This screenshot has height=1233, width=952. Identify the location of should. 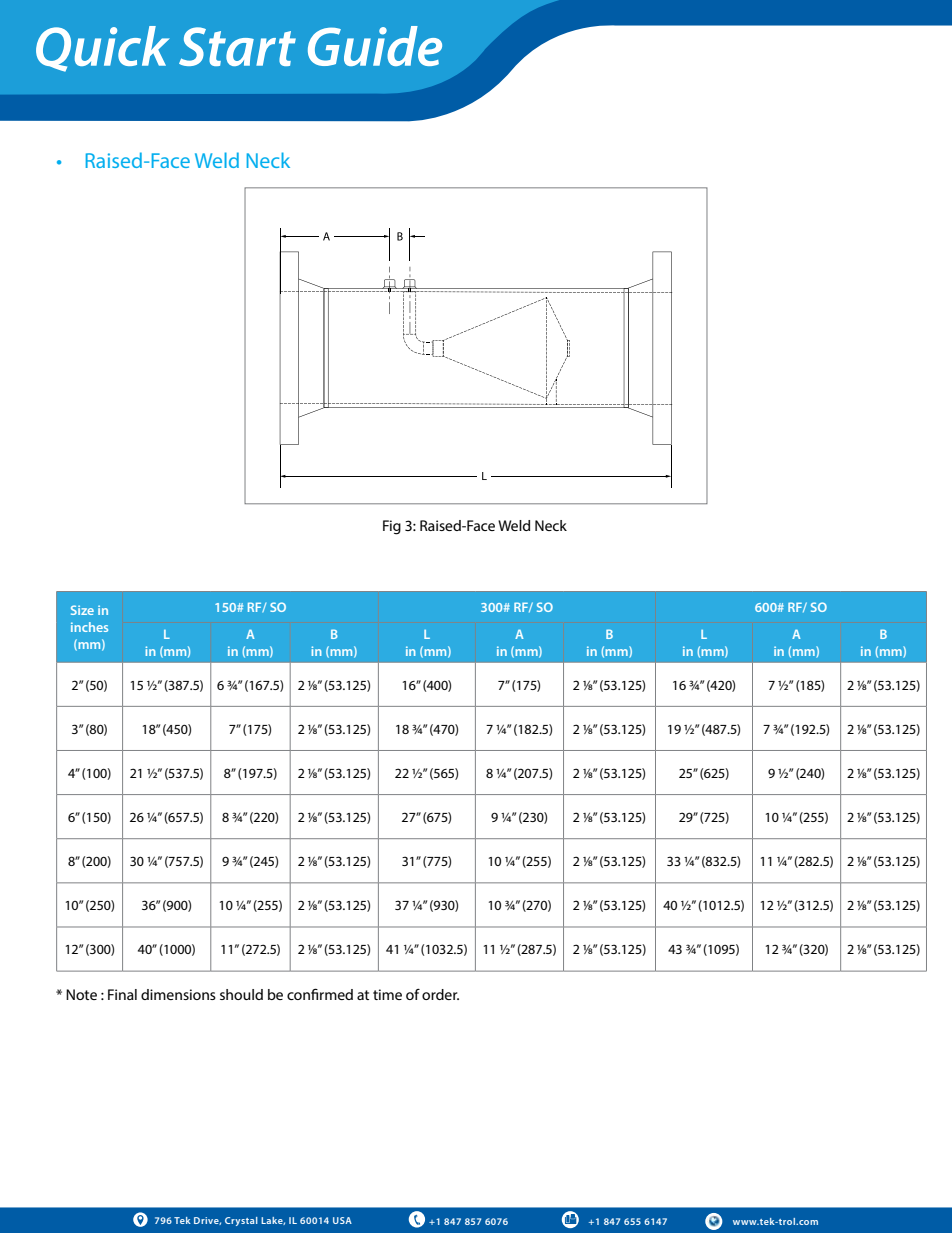
(241, 994).
